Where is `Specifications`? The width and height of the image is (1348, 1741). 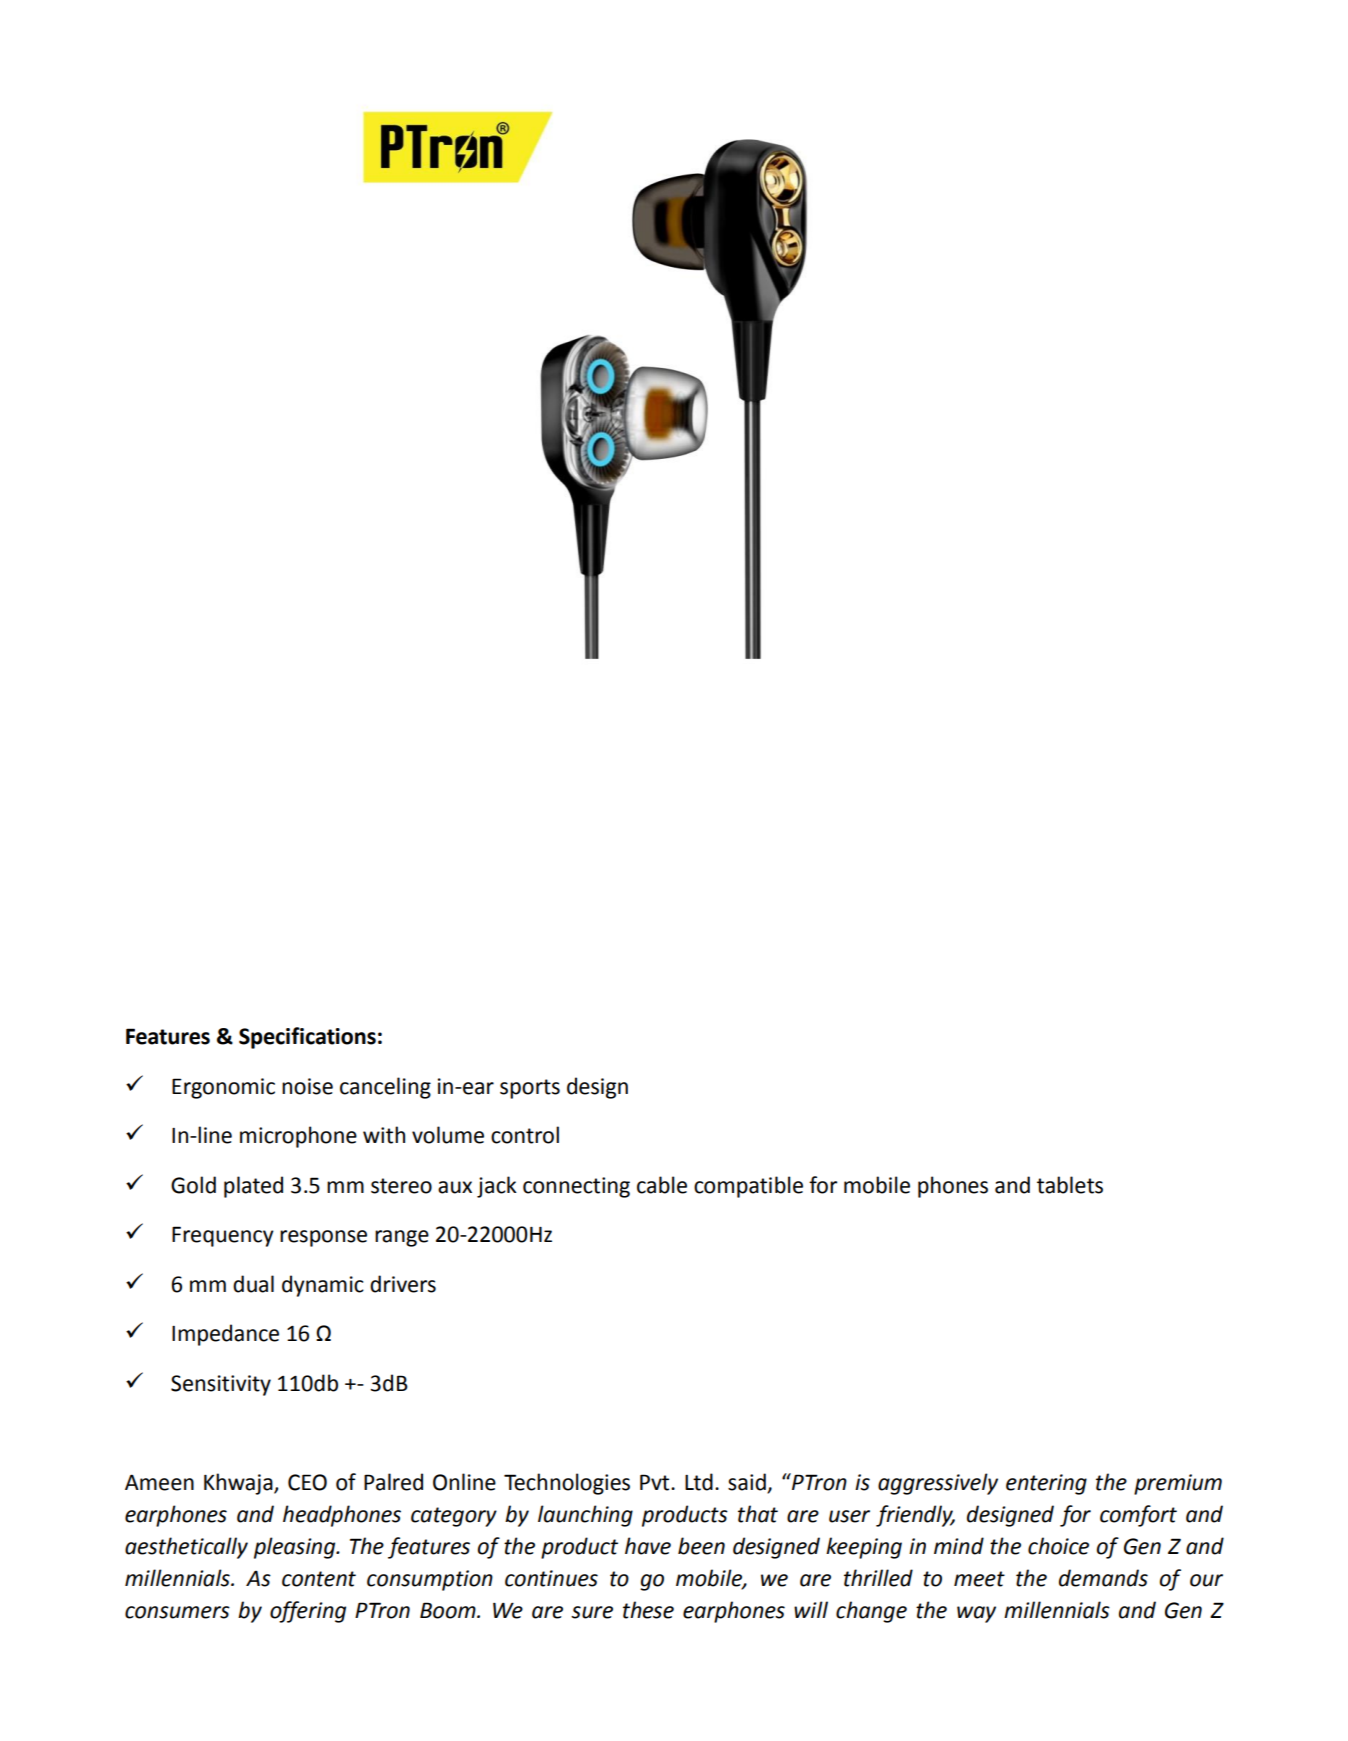
Specifications is located at coordinates (307, 1038).
